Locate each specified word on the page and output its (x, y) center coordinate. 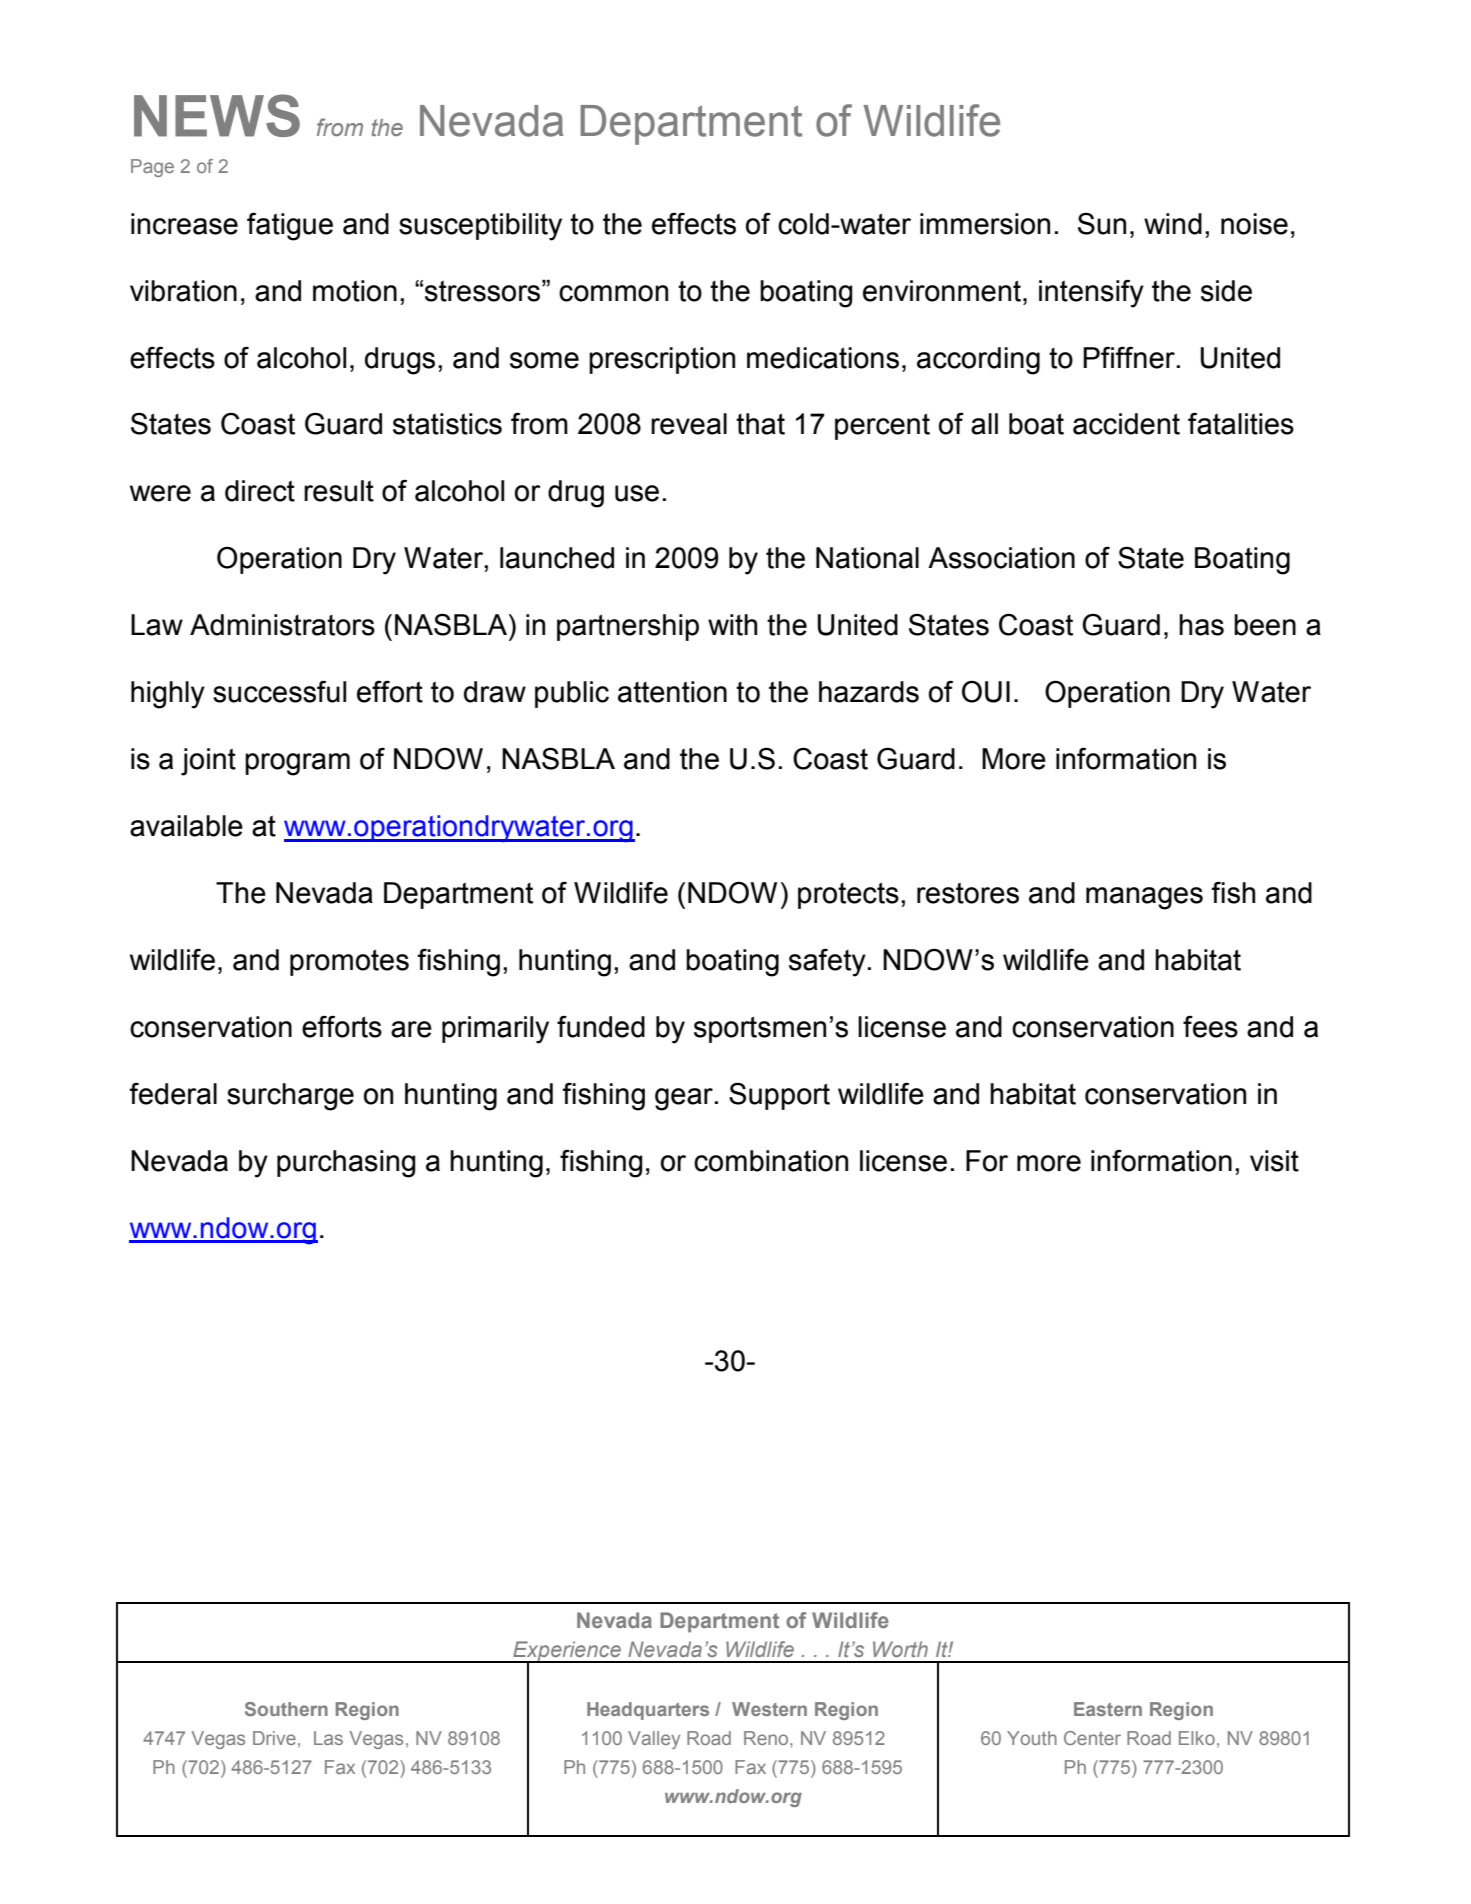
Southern (286, 1709)
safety (827, 963)
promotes (349, 962)
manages (1144, 898)
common (613, 293)
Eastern (1108, 1709)
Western (769, 1709)
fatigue (290, 226)
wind (1173, 224)
